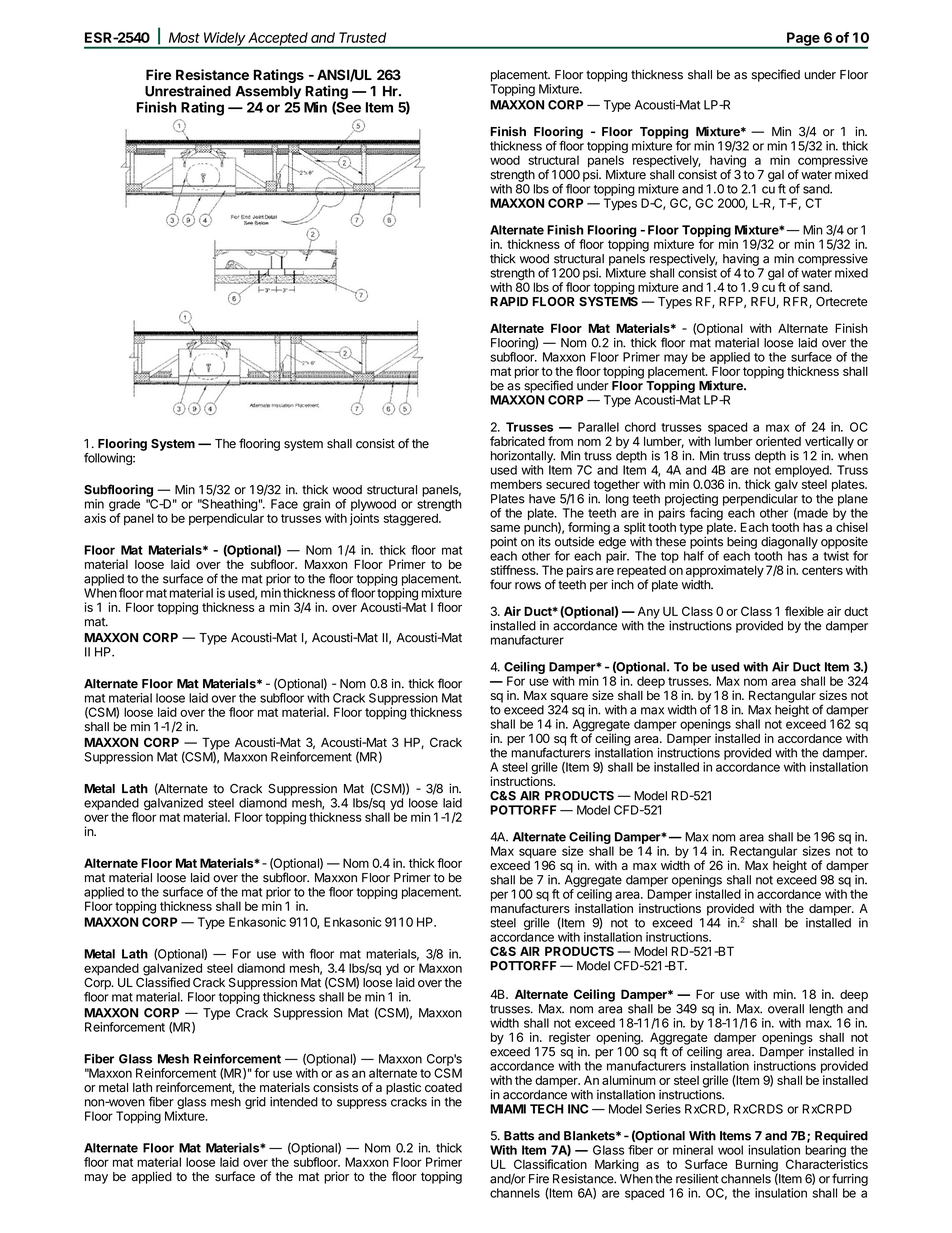 The image size is (952, 1233). I want to click on four, so click(501, 584).
